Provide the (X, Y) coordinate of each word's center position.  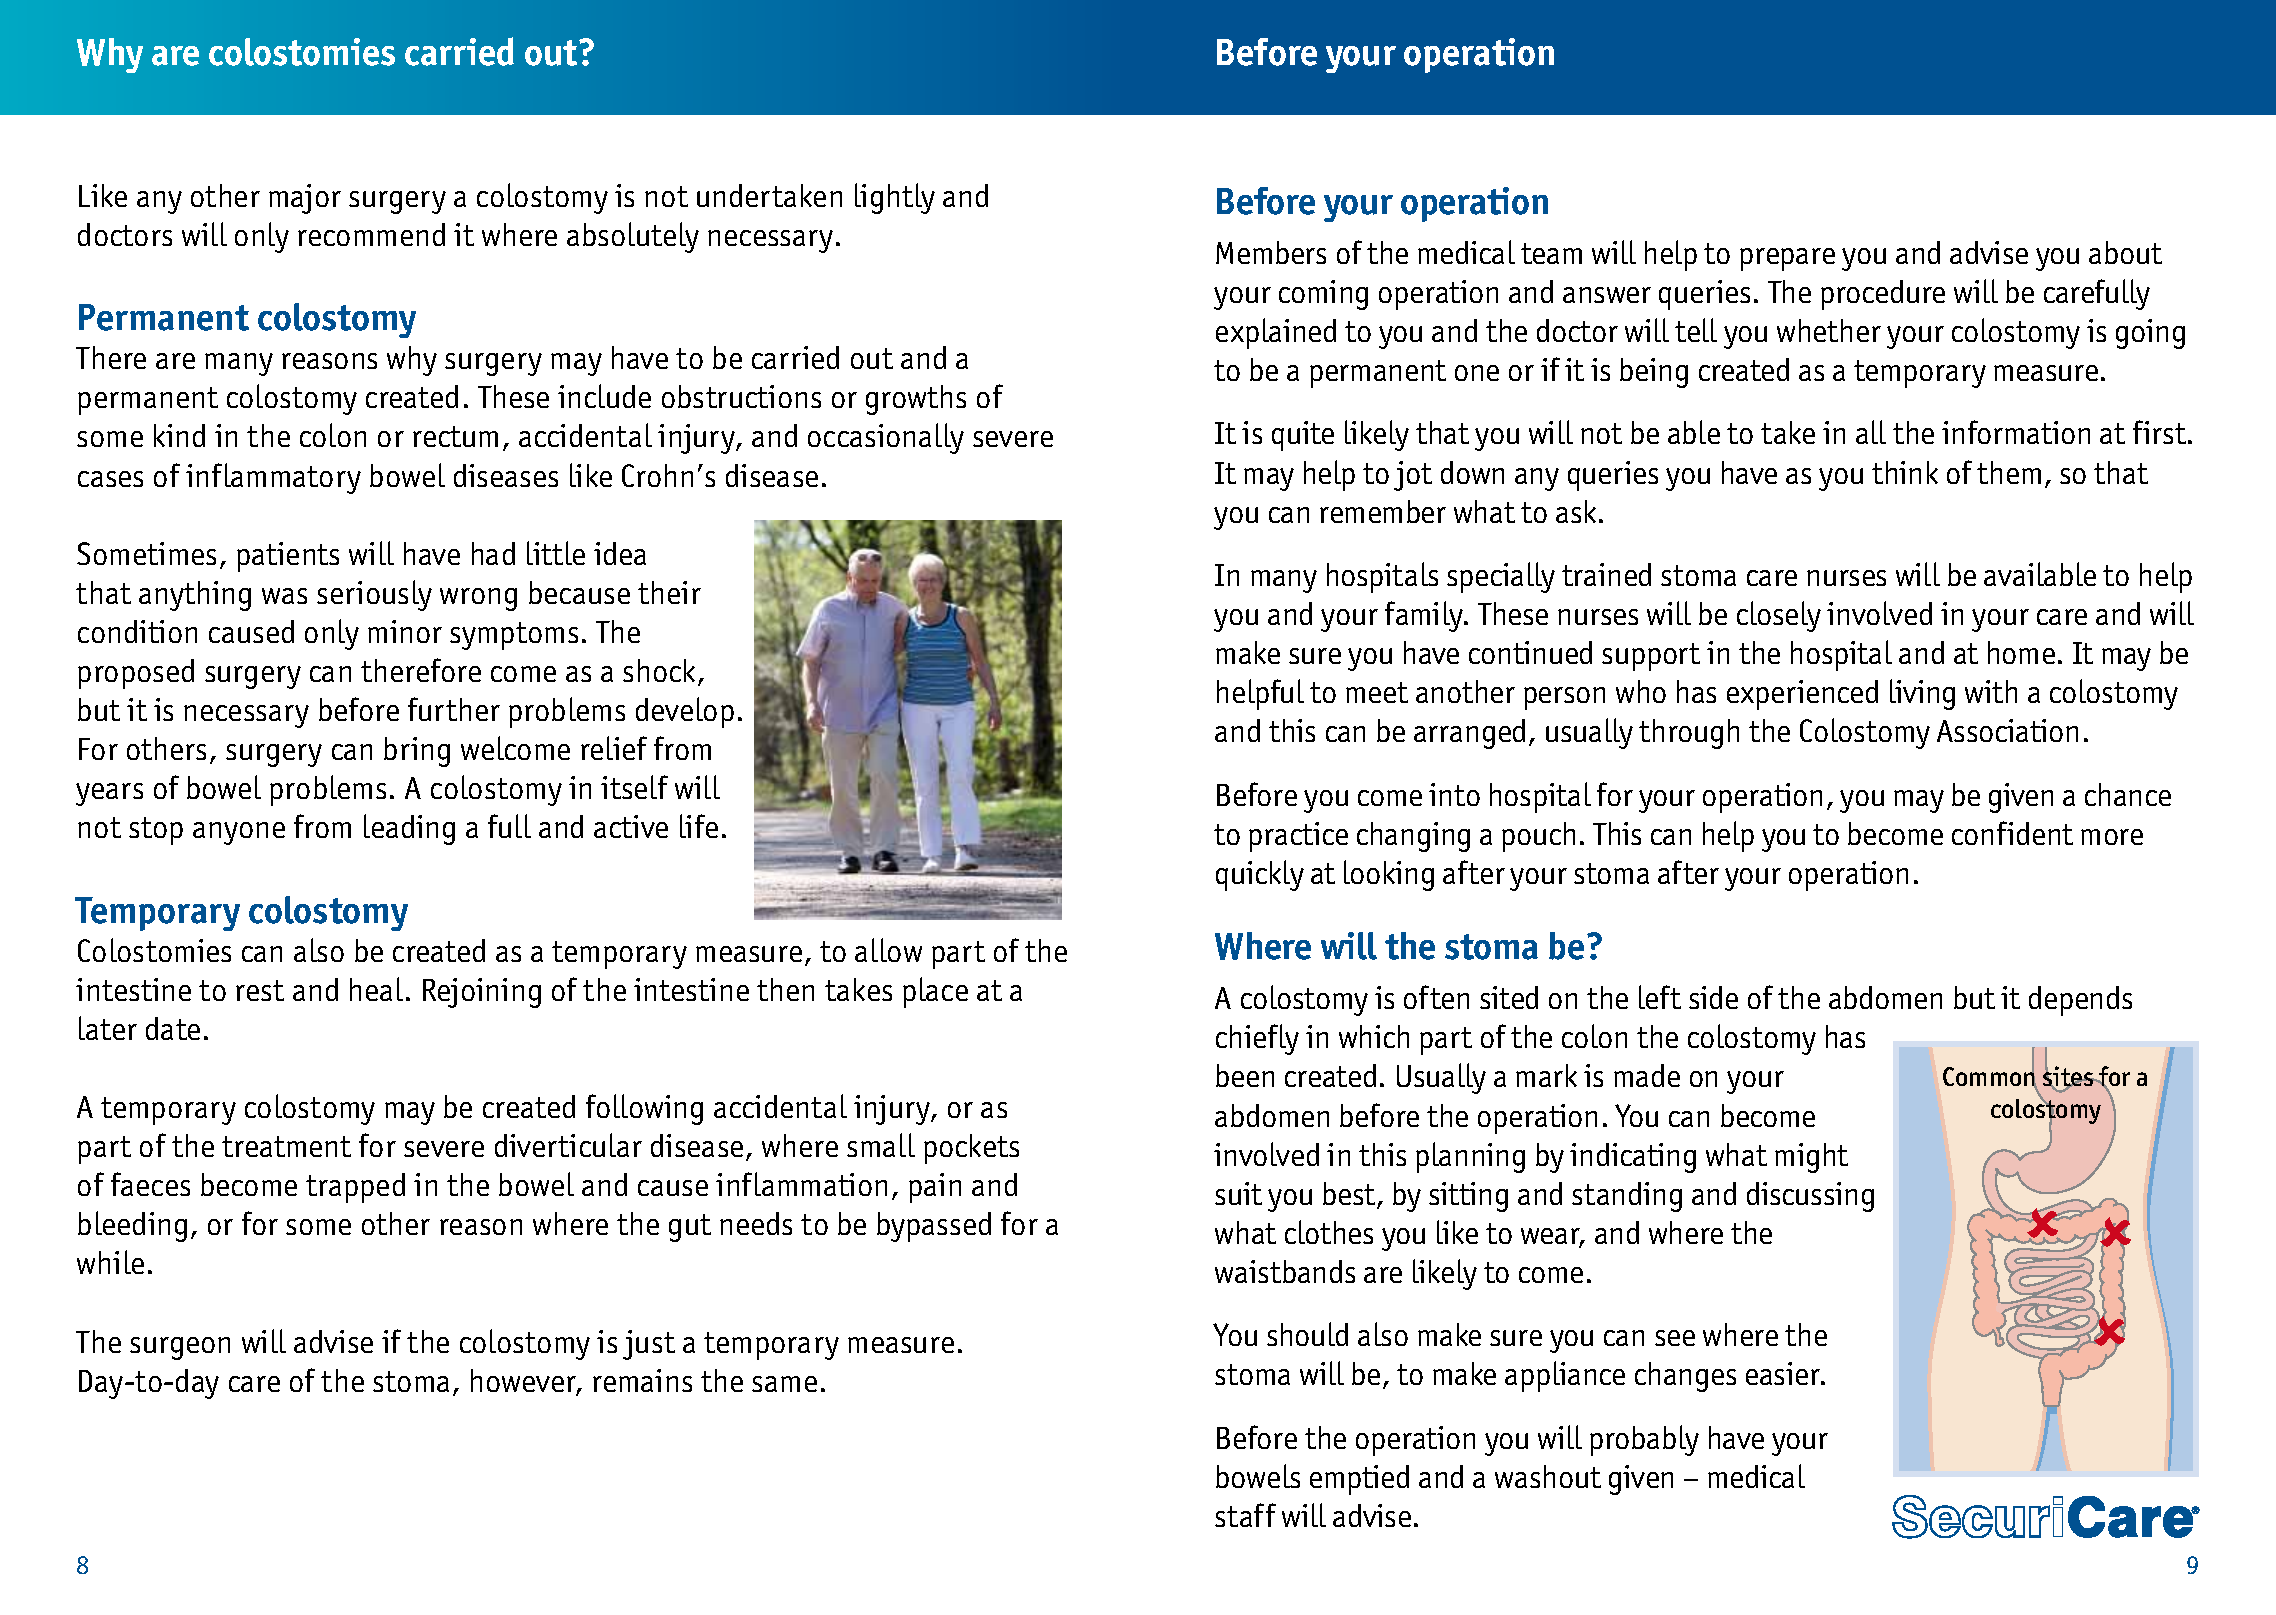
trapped (355, 1188)
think (1905, 472)
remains (642, 1380)
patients (288, 557)
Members (1271, 252)
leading (409, 829)
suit (1238, 1193)
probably (1644, 1440)
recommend (371, 234)
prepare (1787, 259)
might (1811, 1158)
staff (1245, 1515)
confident (2012, 833)
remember (1383, 511)
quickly (1260, 875)
